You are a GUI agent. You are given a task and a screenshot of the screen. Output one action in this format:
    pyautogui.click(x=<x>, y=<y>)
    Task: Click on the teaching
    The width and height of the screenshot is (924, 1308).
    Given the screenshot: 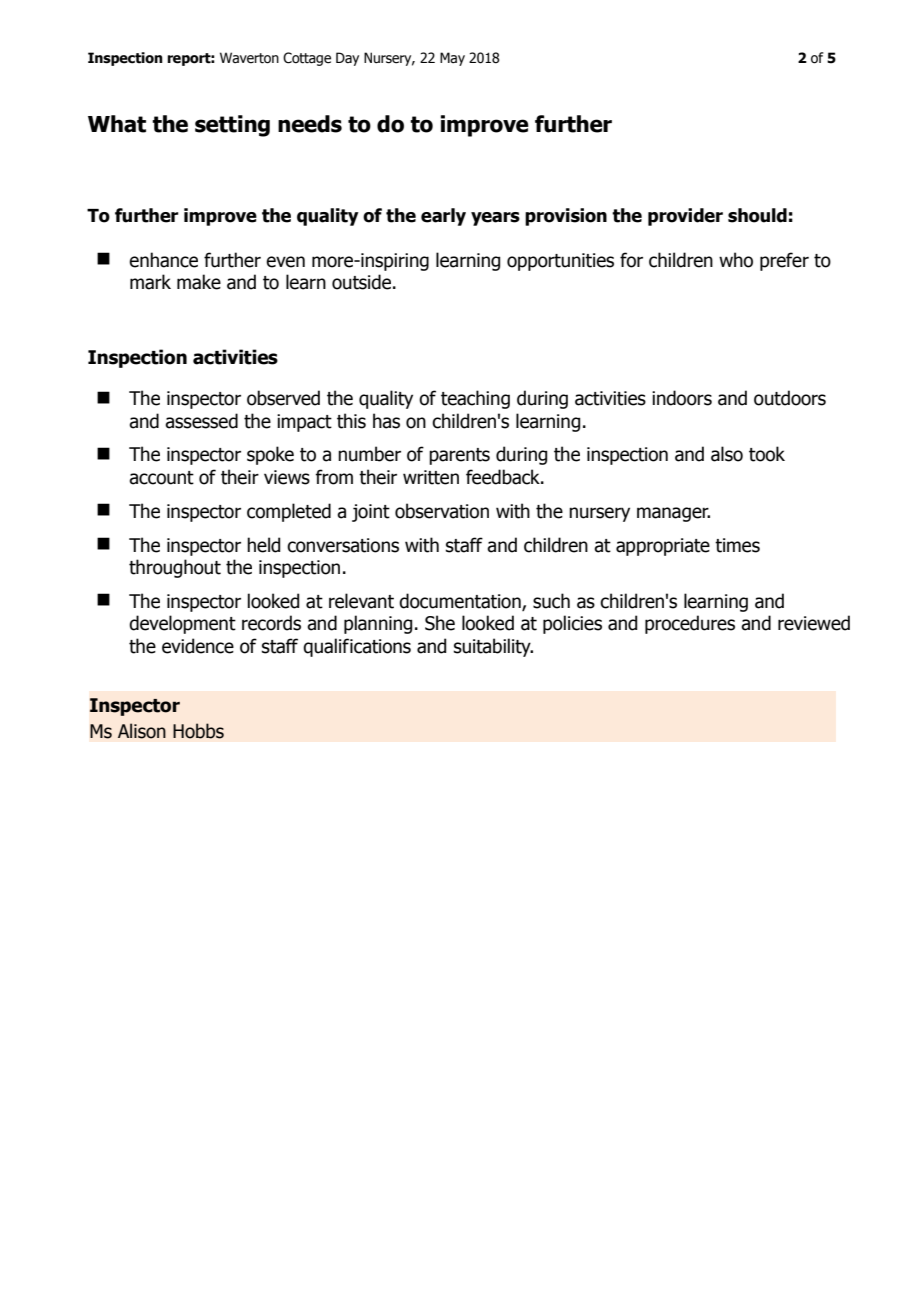 What is the action you would take?
    pyautogui.click(x=475, y=399)
